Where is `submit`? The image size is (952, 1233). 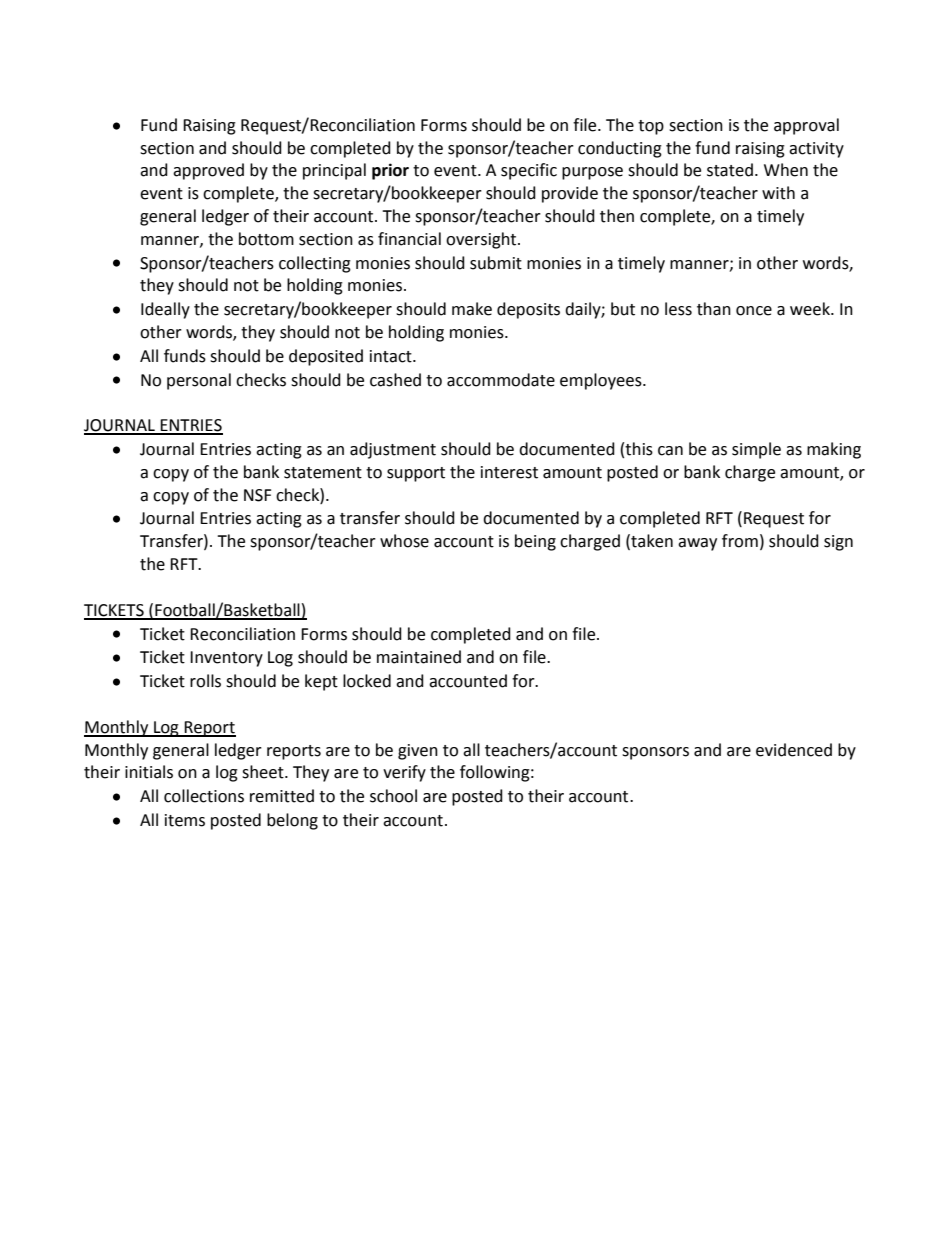 submit is located at coordinates (496, 263).
